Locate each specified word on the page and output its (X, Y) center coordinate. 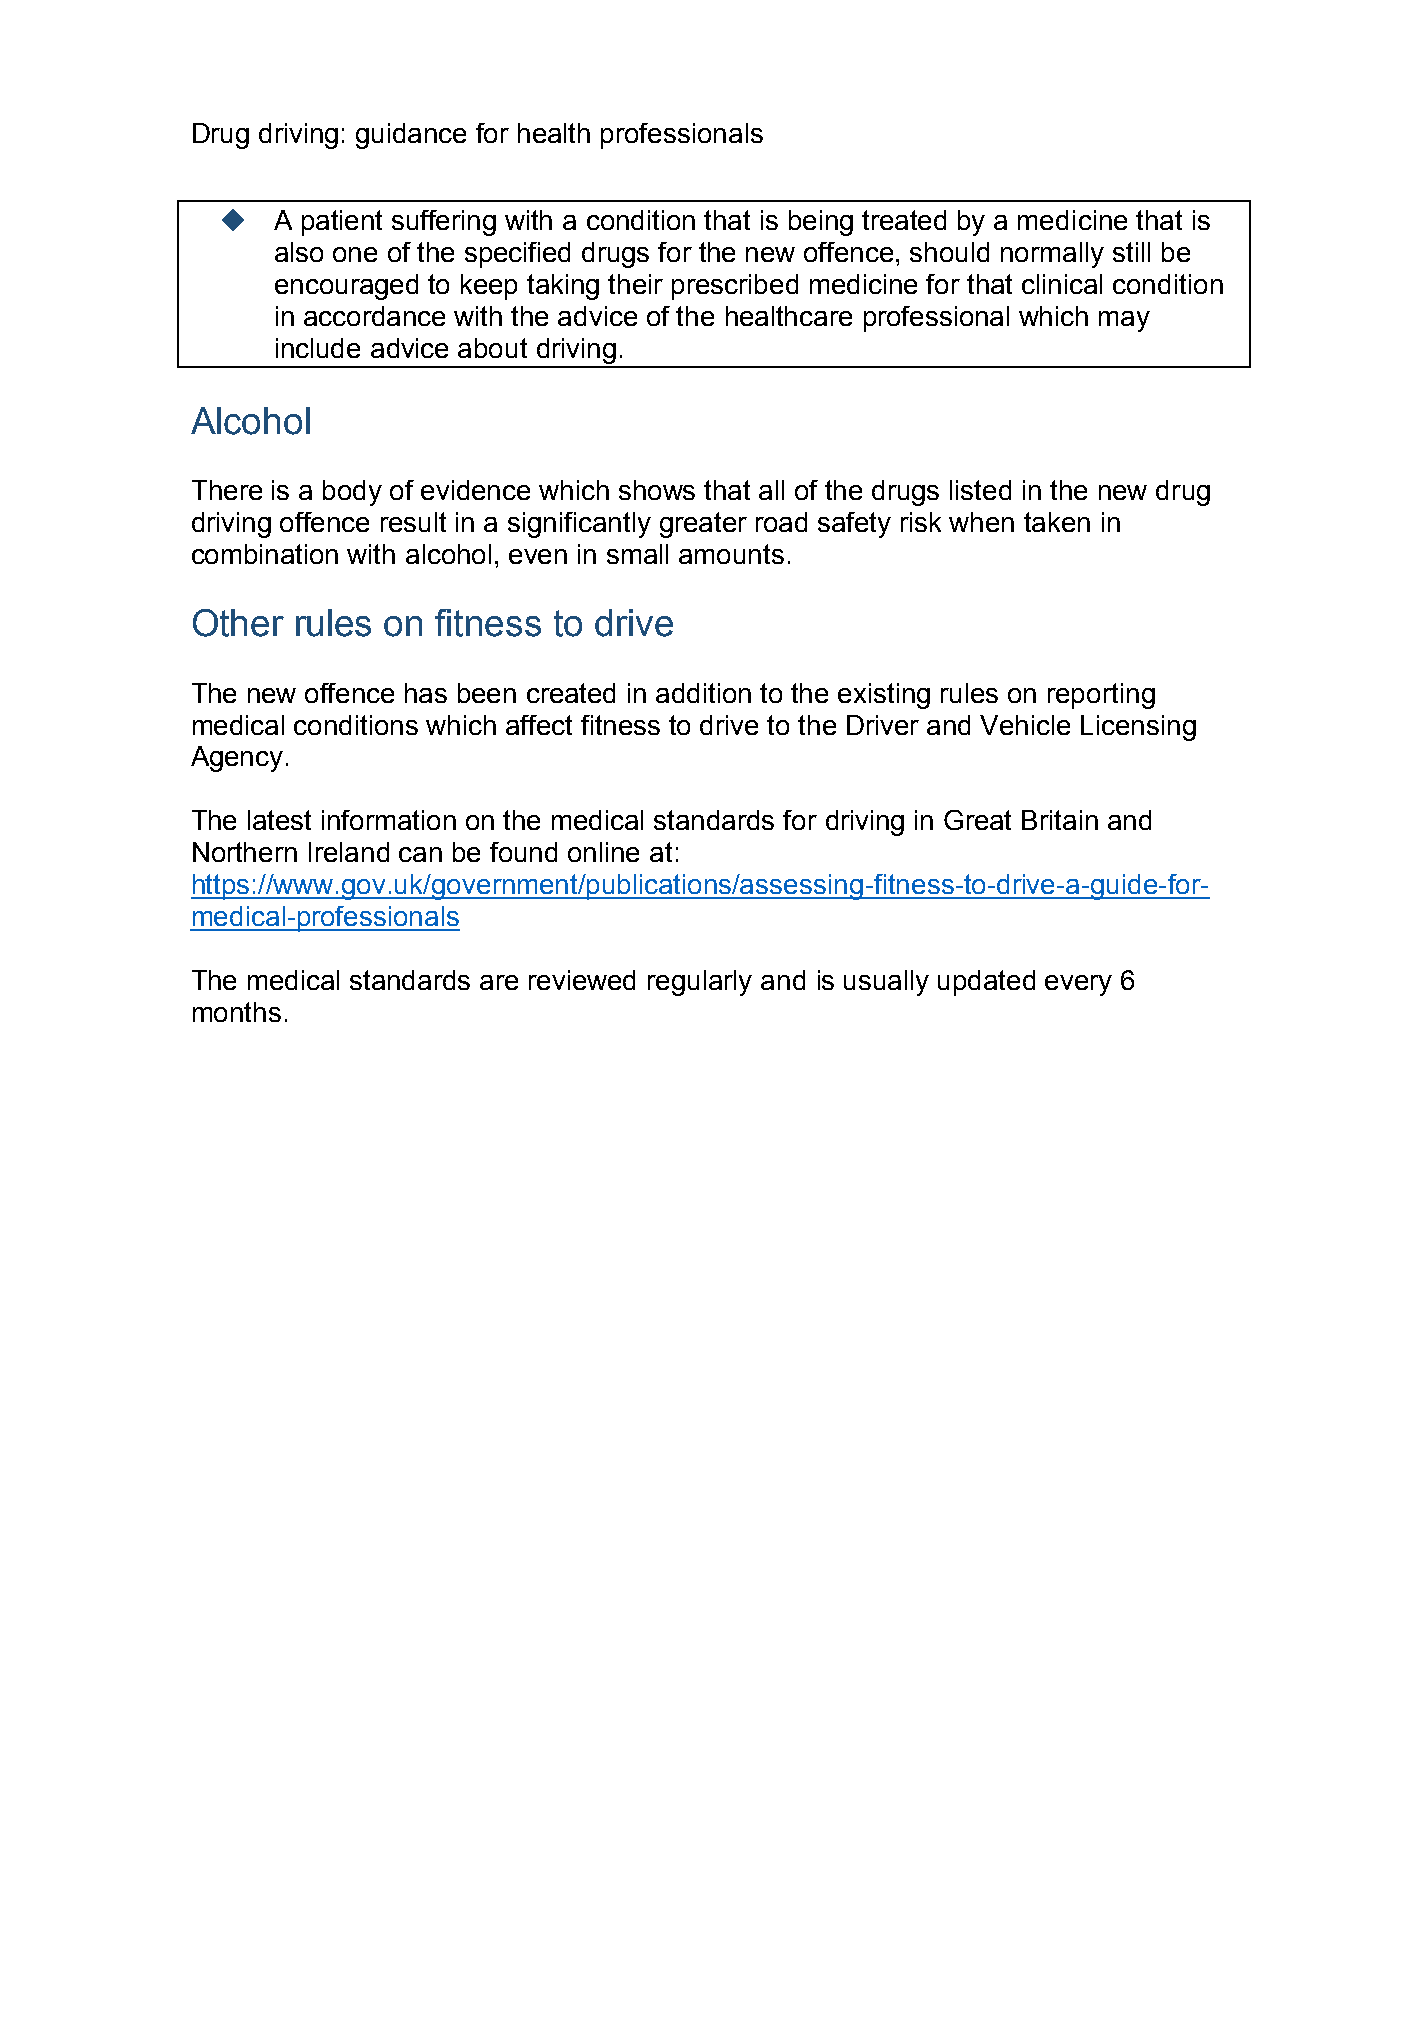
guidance (411, 136)
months (237, 1012)
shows (657, 490)
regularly (700, 983)
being (821, 223)
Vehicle (1025, 725)
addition (703, 693)
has (426, 693)
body (352, 493)
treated (904, 220)
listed (980, 490)
